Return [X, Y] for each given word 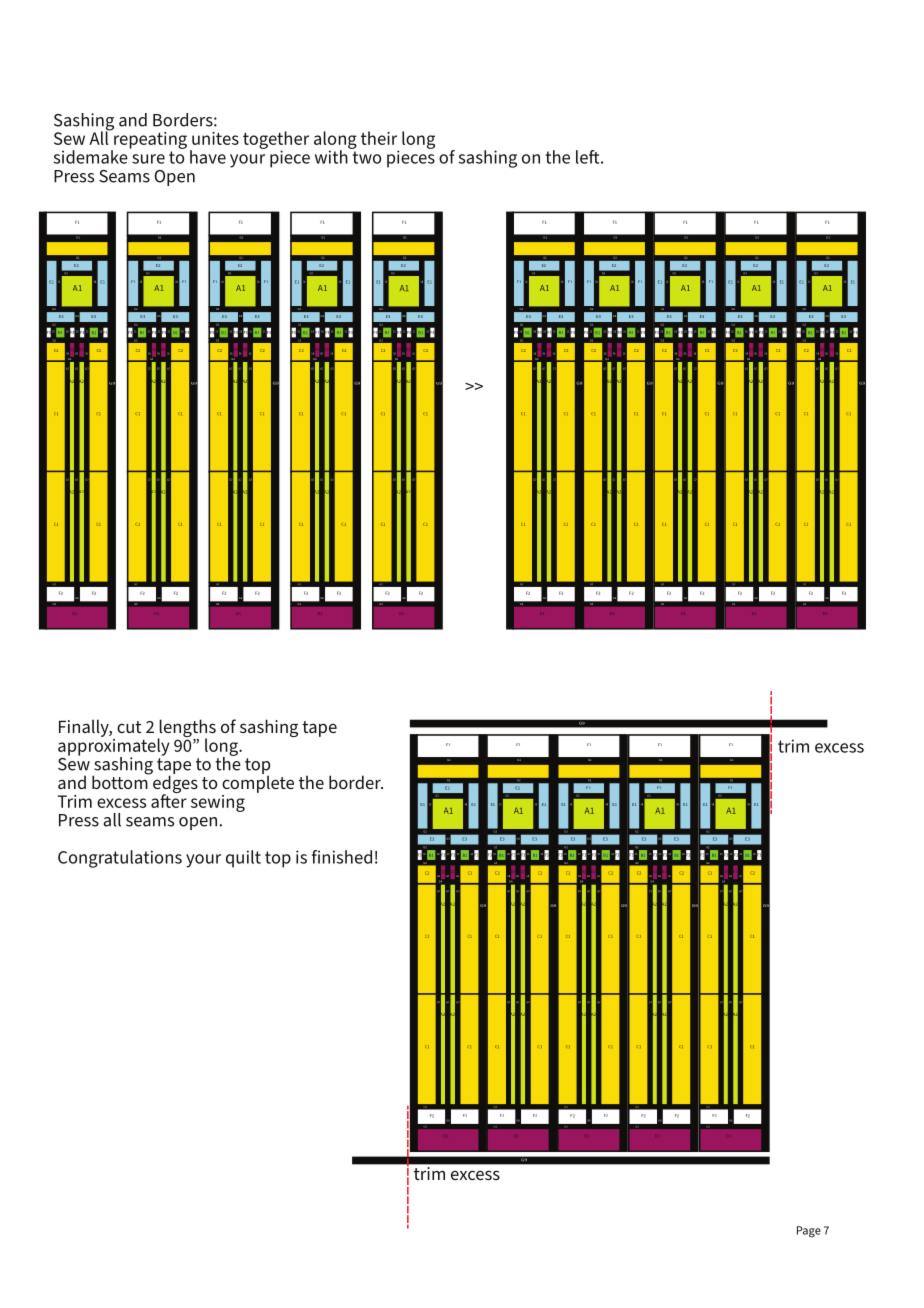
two [366, 157]
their [379, 138]
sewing [218, 803]
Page [809, 1232]
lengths [186, 729]
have [208, 157]
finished [342, 857]
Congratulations [120, 859]
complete [258, 783]
